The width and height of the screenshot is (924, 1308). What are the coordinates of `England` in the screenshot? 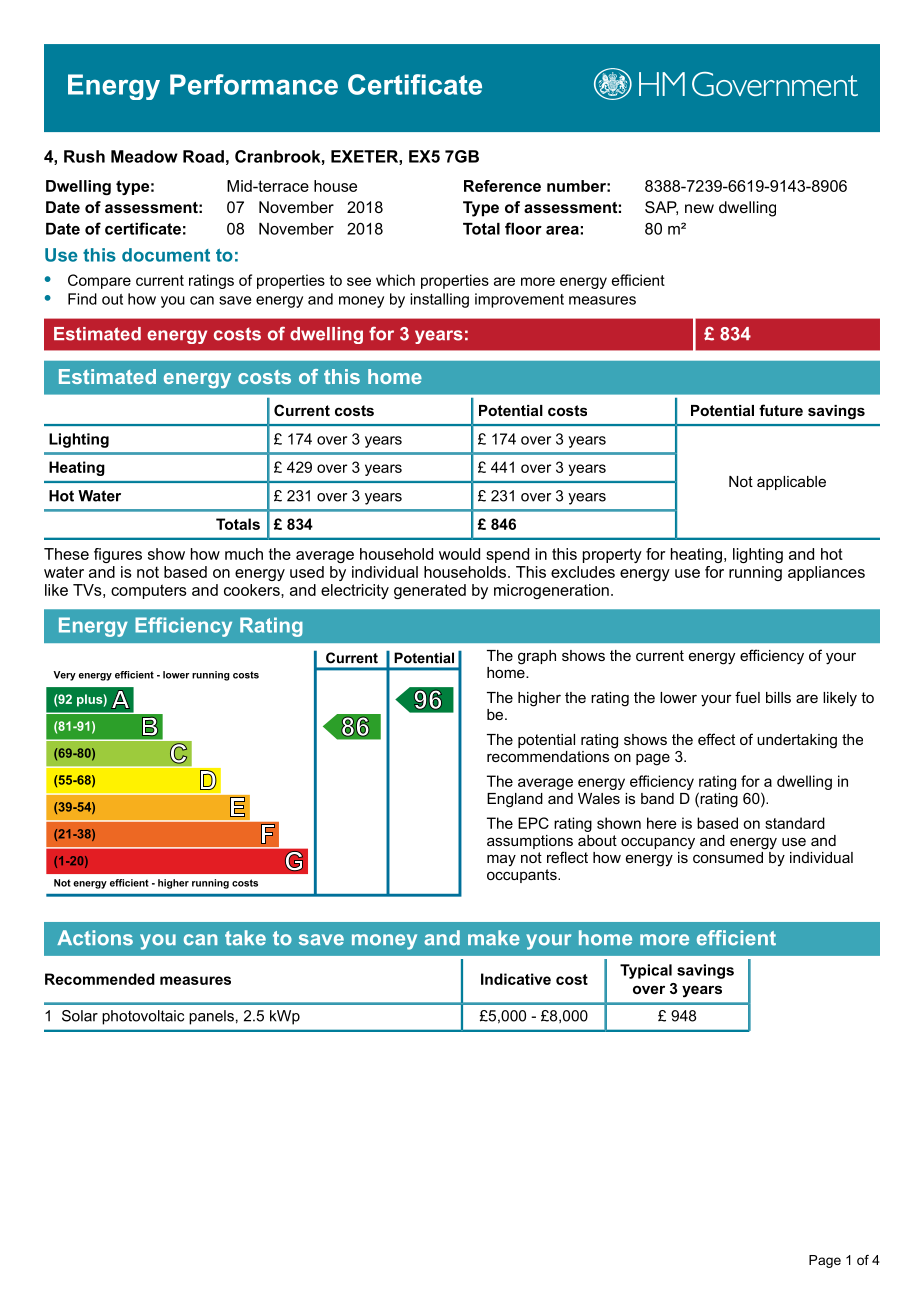 It's located at (515, 800).
